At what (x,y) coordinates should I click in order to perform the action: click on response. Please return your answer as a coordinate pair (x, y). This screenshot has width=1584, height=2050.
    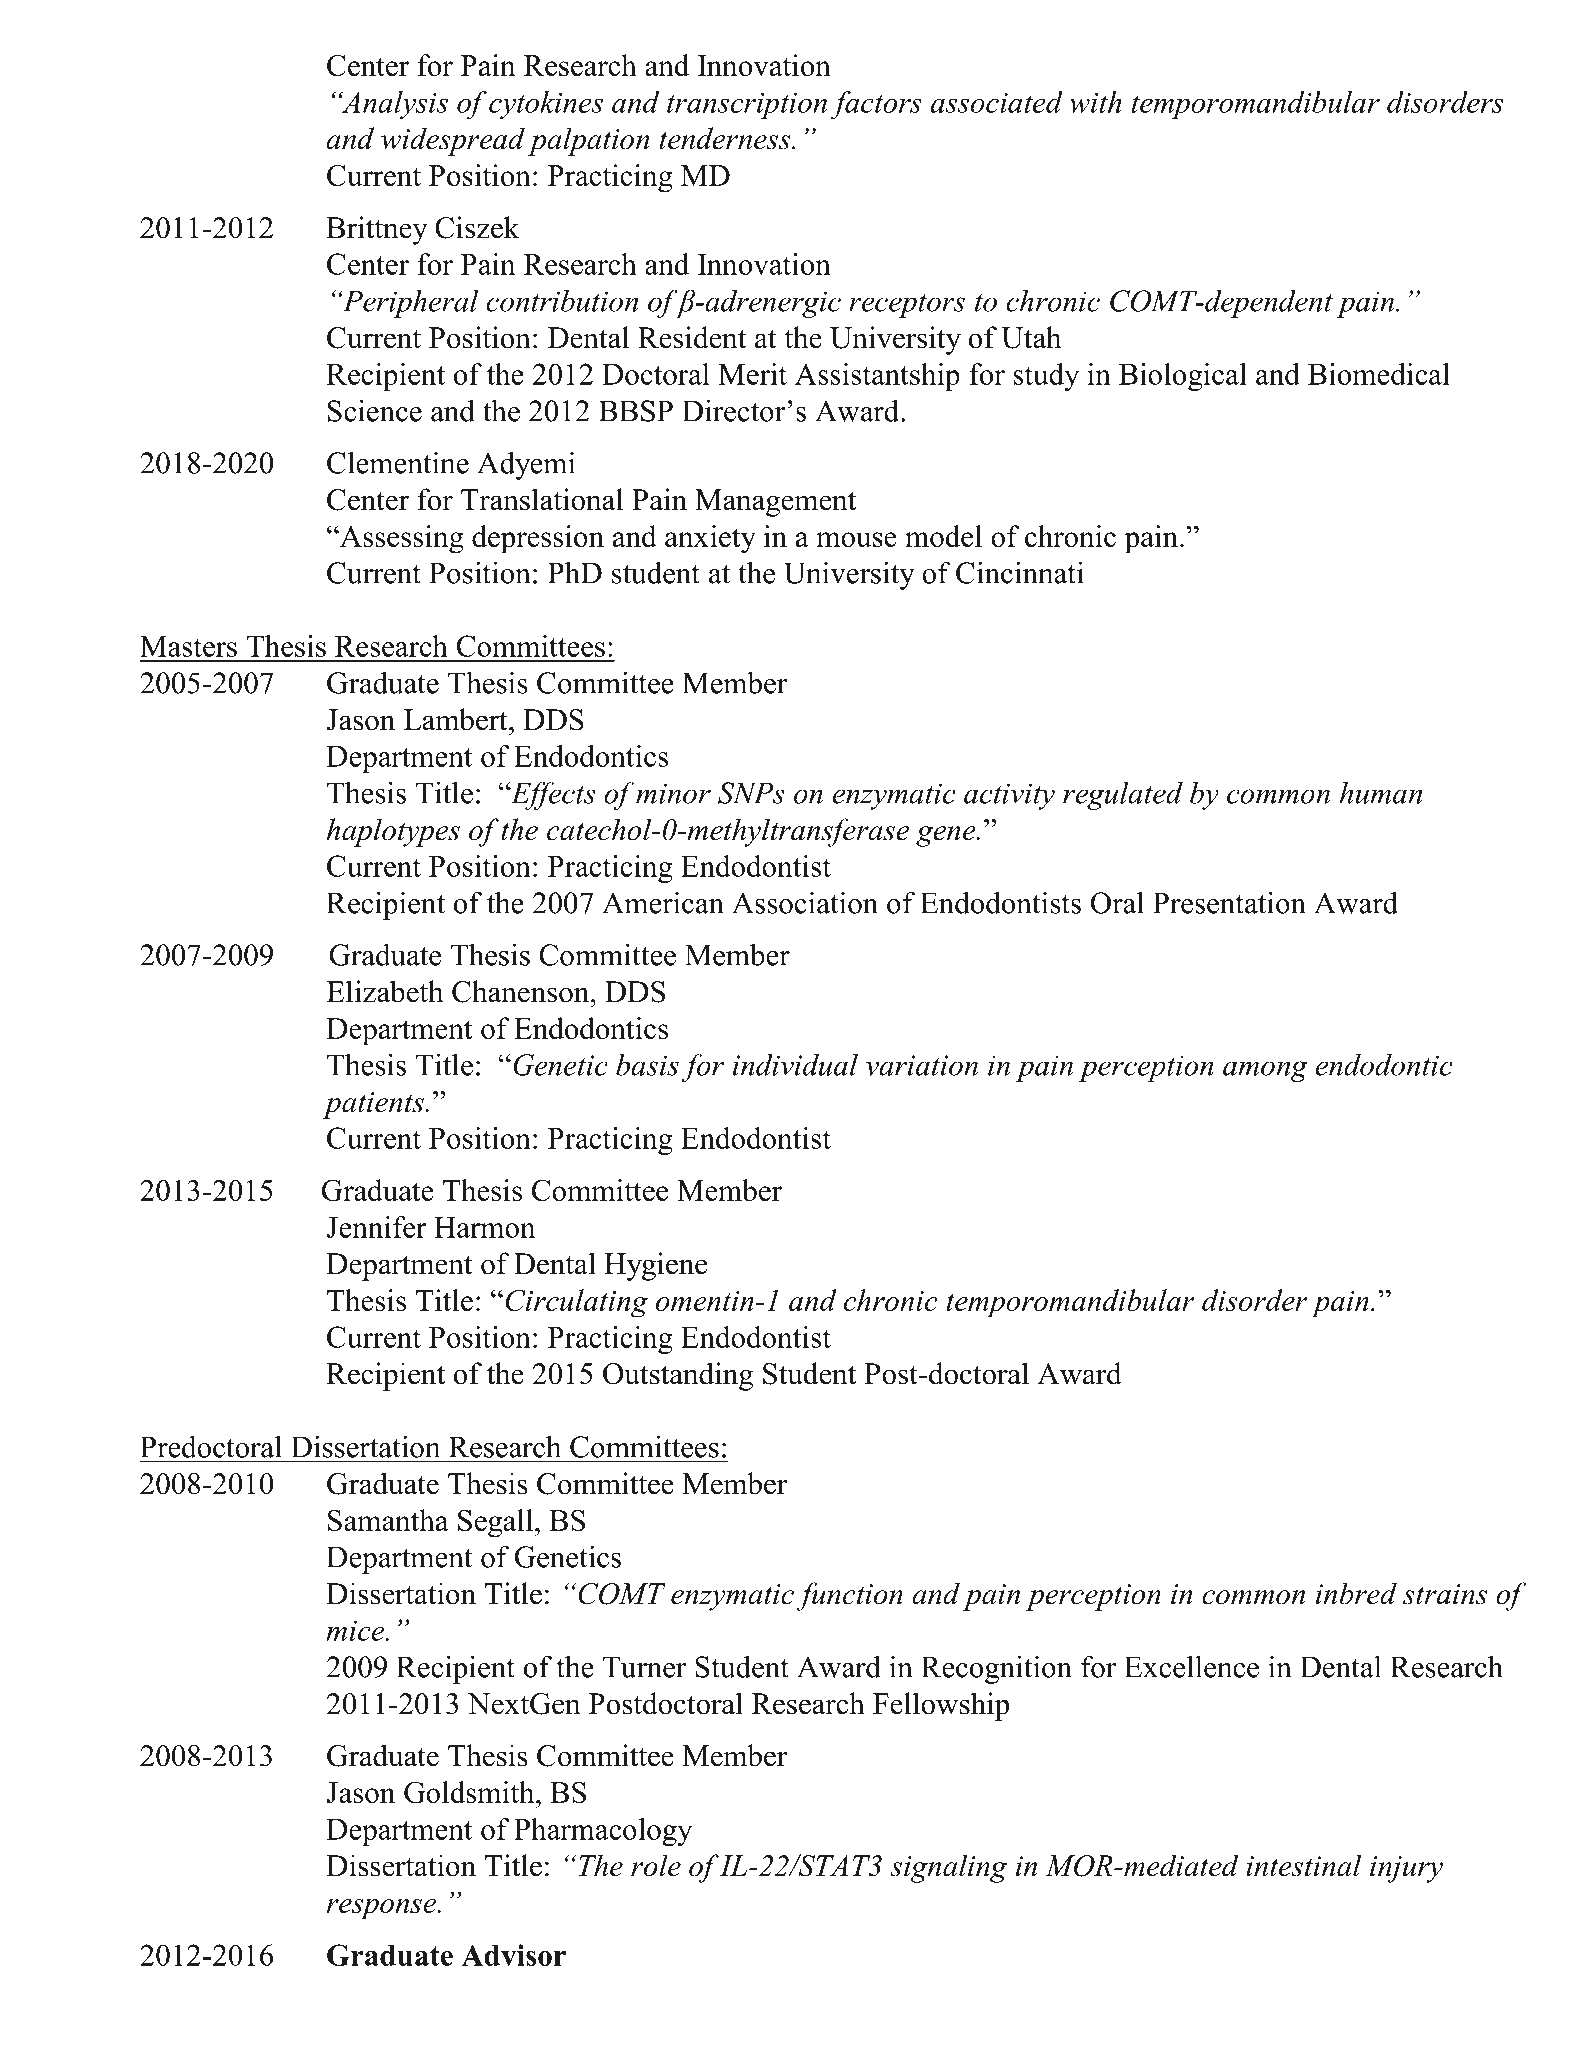
    Looking at the image, I should click on (383, 1909).
